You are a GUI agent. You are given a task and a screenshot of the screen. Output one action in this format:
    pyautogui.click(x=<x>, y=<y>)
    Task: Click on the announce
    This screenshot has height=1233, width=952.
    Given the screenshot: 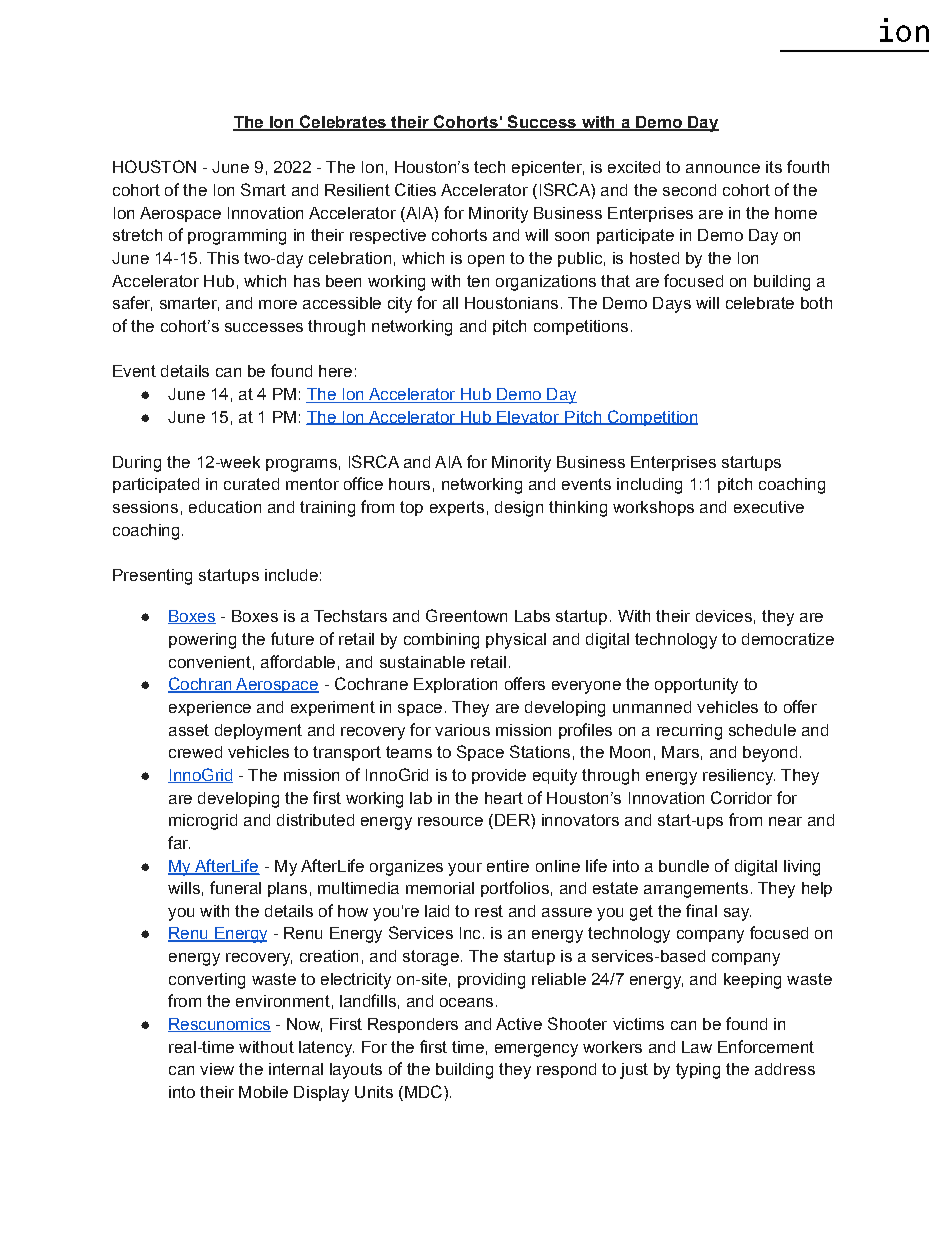 What is the action you would take?
    pyautogui.click(x=723, y=168)
